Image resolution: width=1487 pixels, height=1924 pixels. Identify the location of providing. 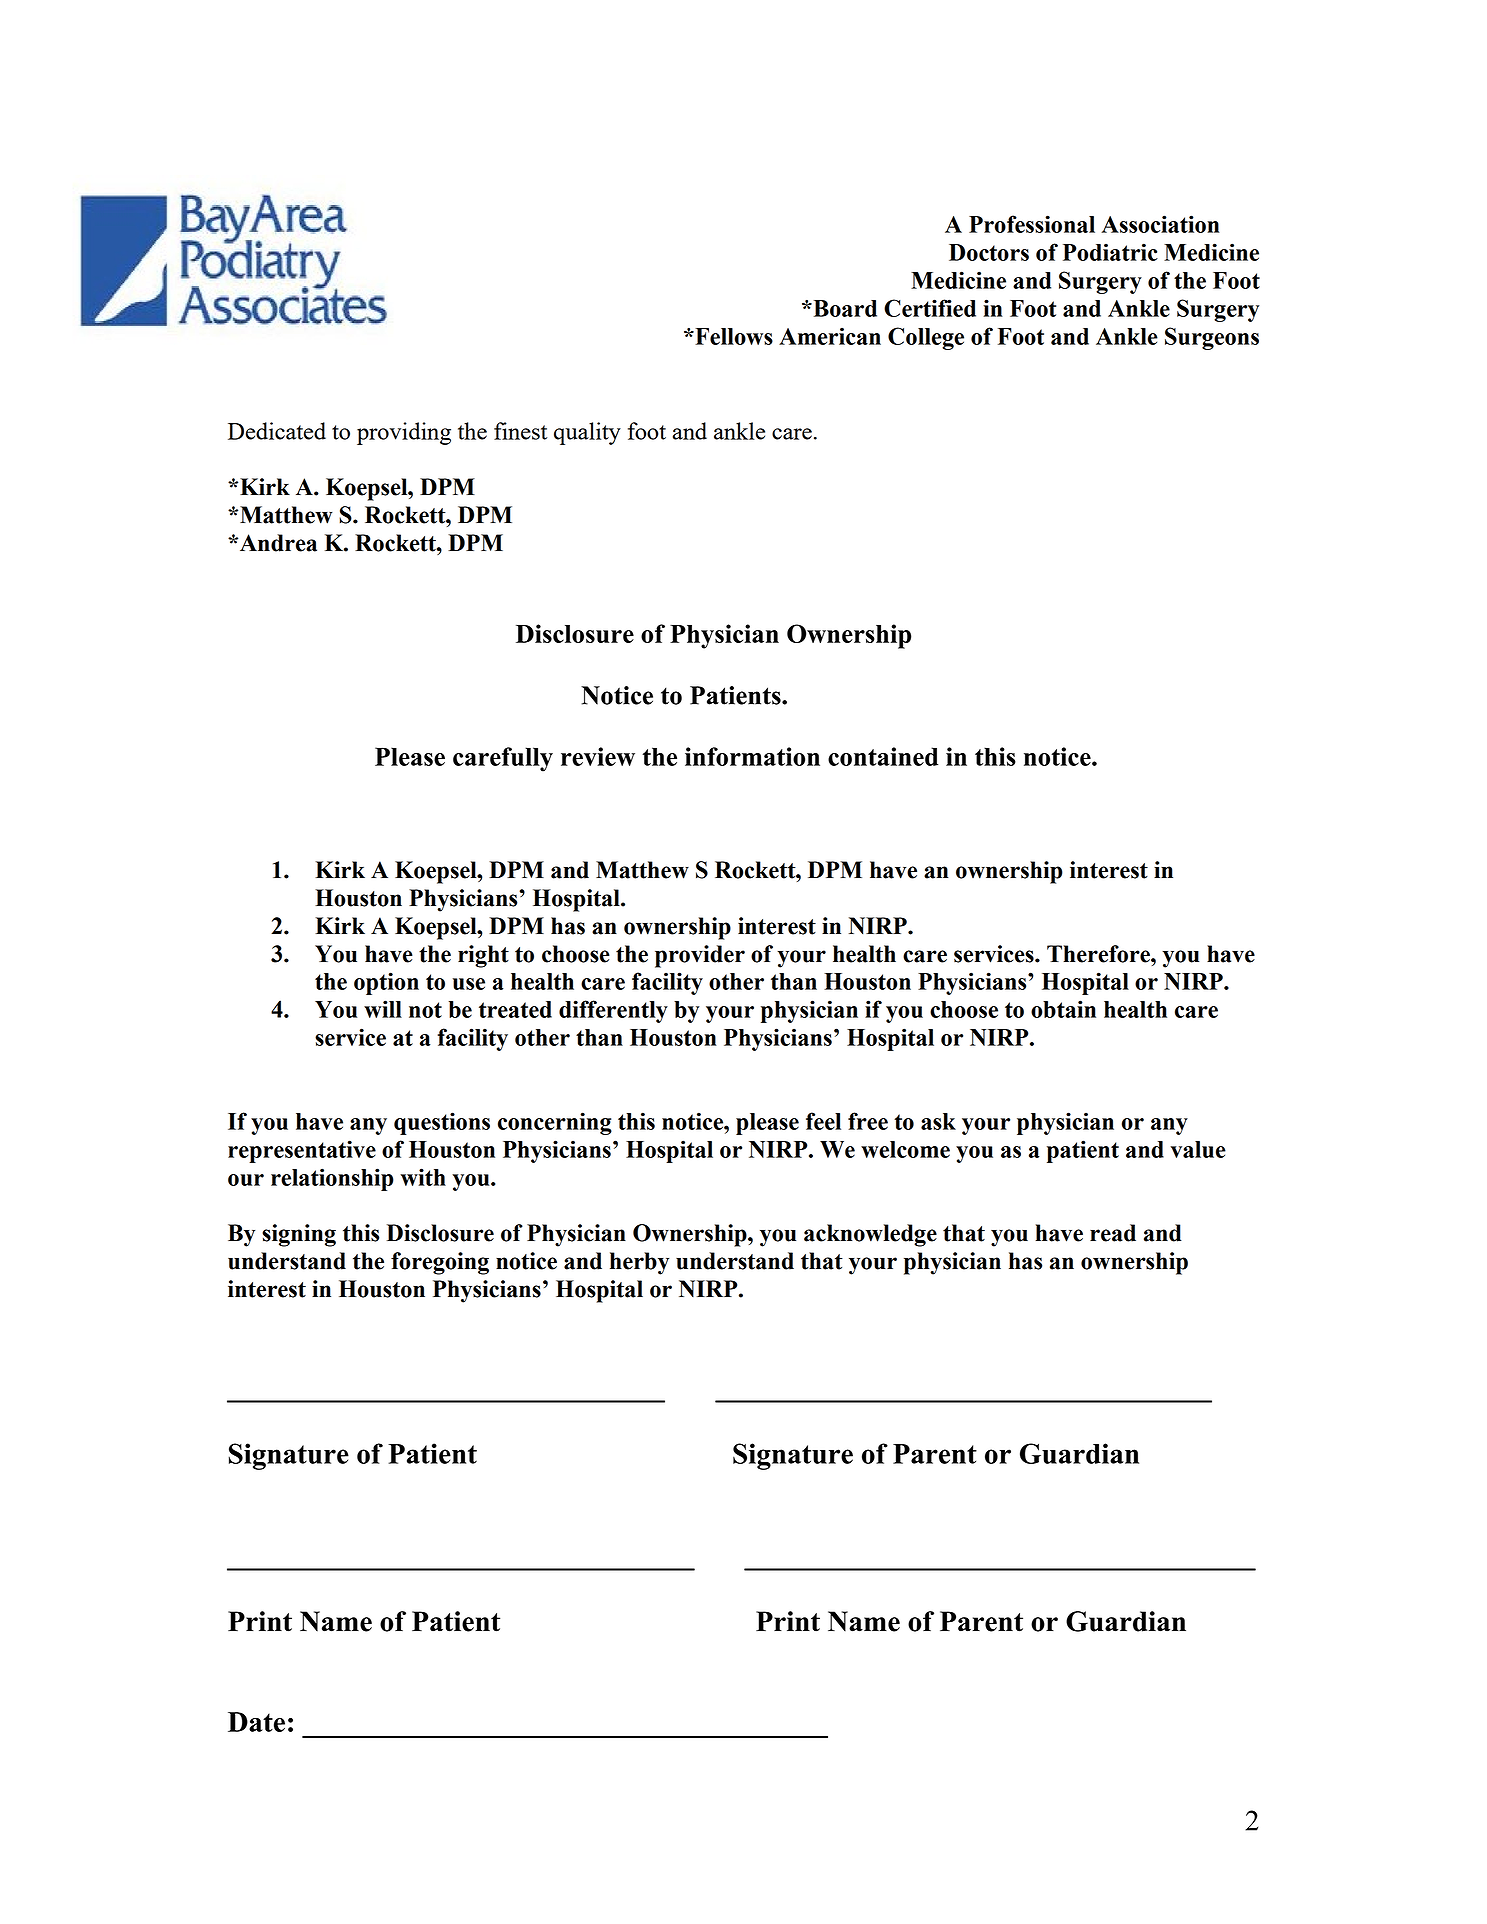
(404, 433).
